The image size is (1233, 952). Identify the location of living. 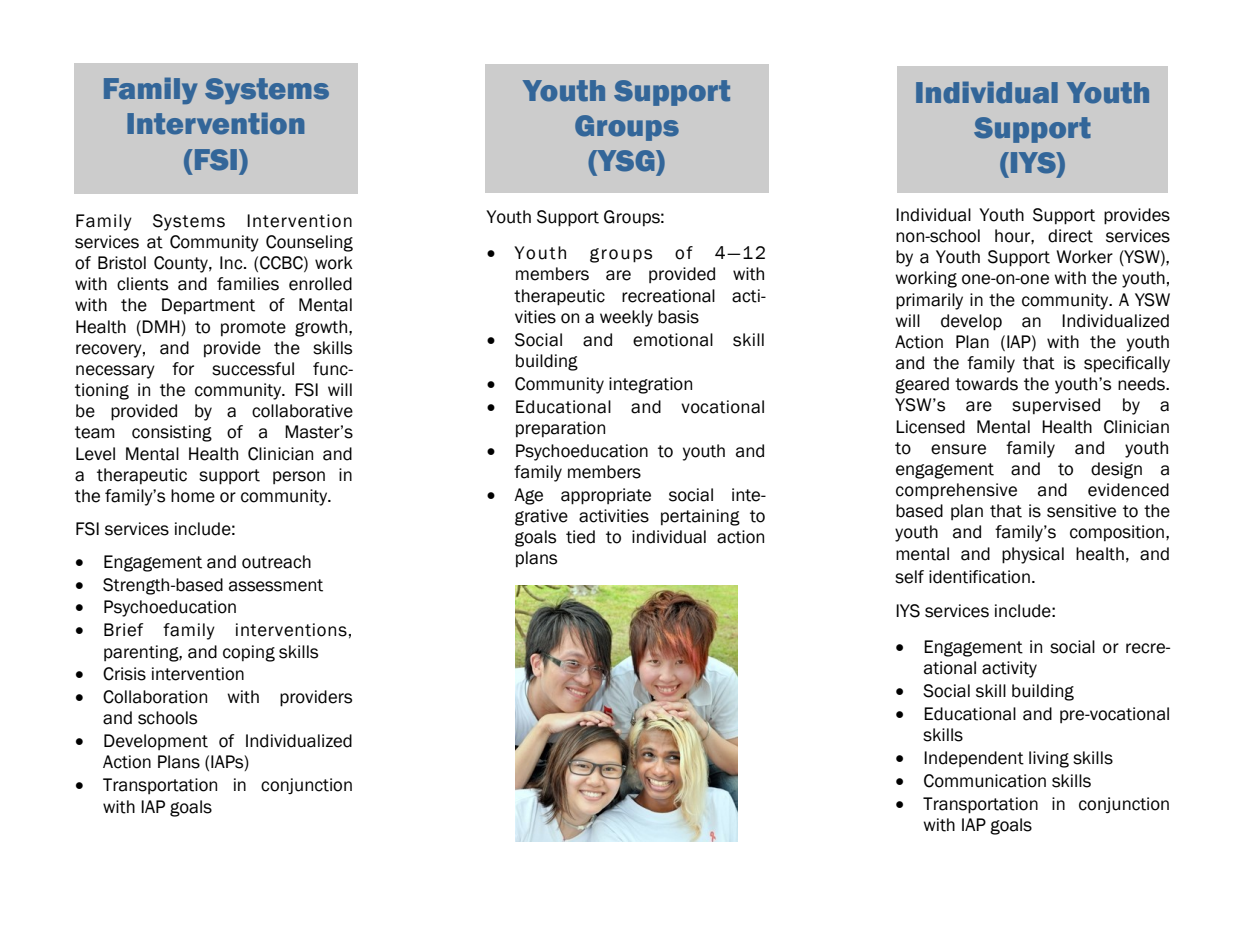
(1049, 759).
